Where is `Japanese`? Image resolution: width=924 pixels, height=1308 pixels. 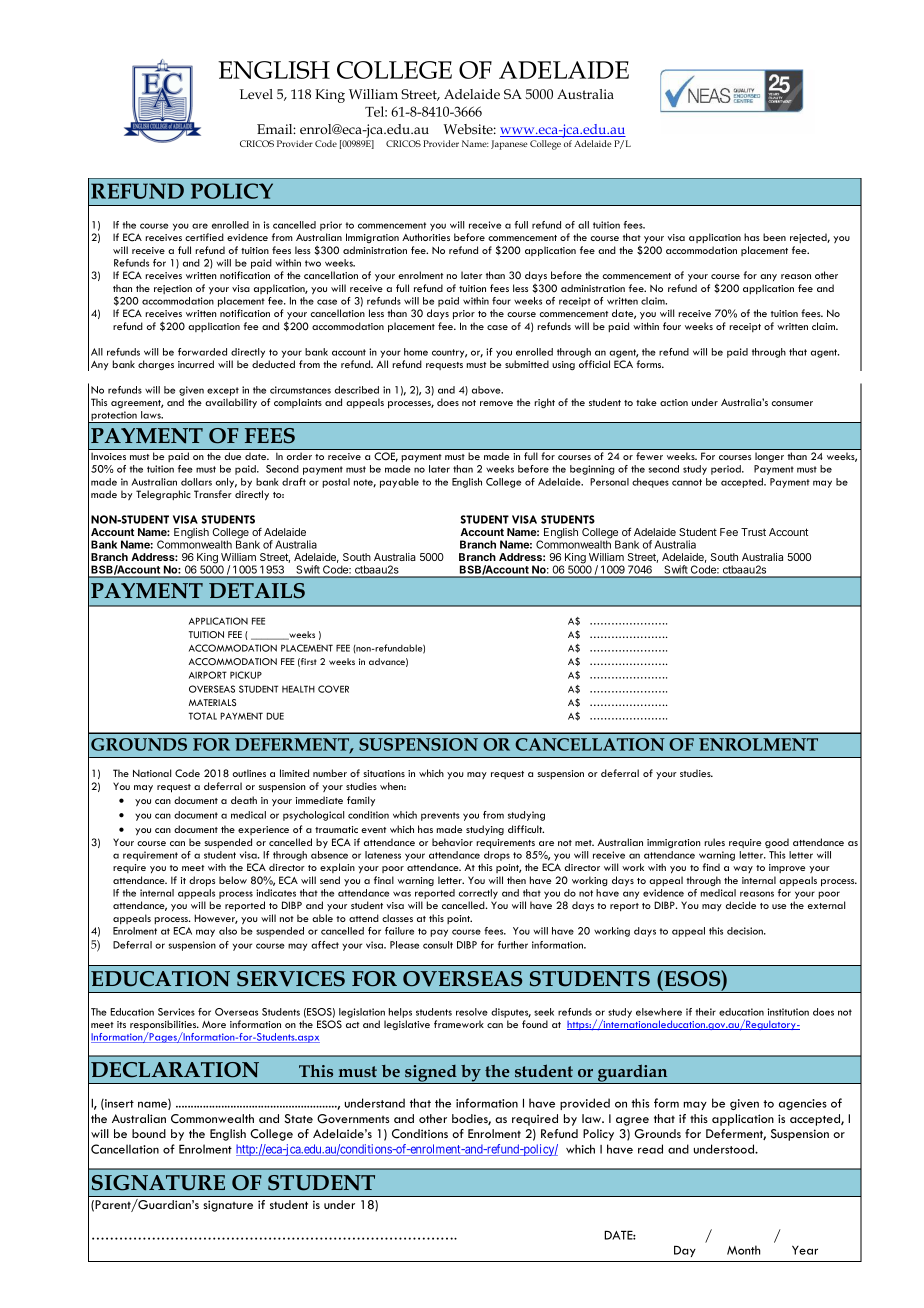
Japanese is located at coordinates (509, 145).
